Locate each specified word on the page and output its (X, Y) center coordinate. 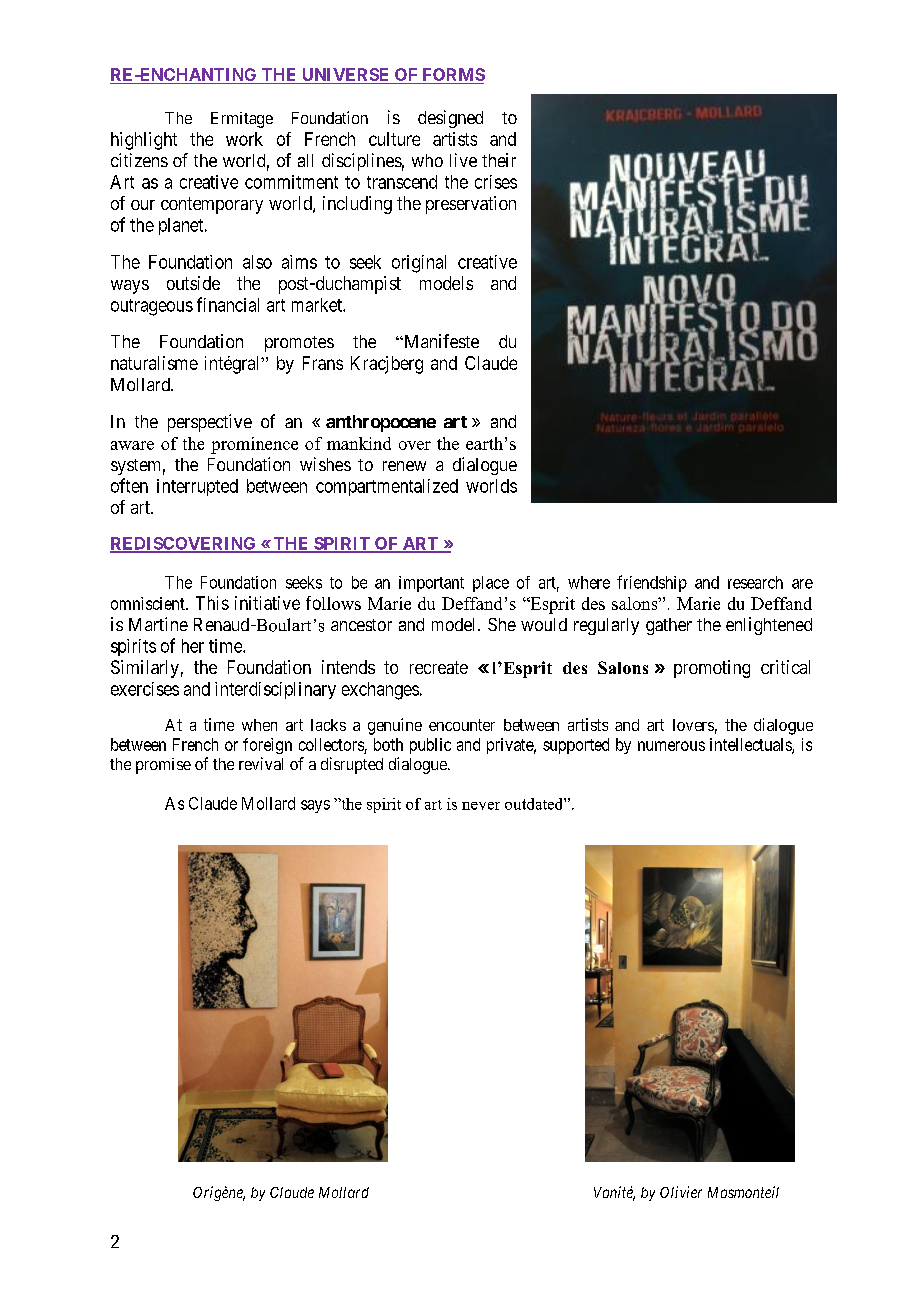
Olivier (681, 1192)
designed (450, 119)
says (315, 806)
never (481, 806)
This (212, 603)
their (499, 160)
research (755, 582)
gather (669, 626)
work (244, 139)
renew (404, 466)
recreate (439, 667)
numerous (671, 746)
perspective (210, 423)
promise (163, 766)
